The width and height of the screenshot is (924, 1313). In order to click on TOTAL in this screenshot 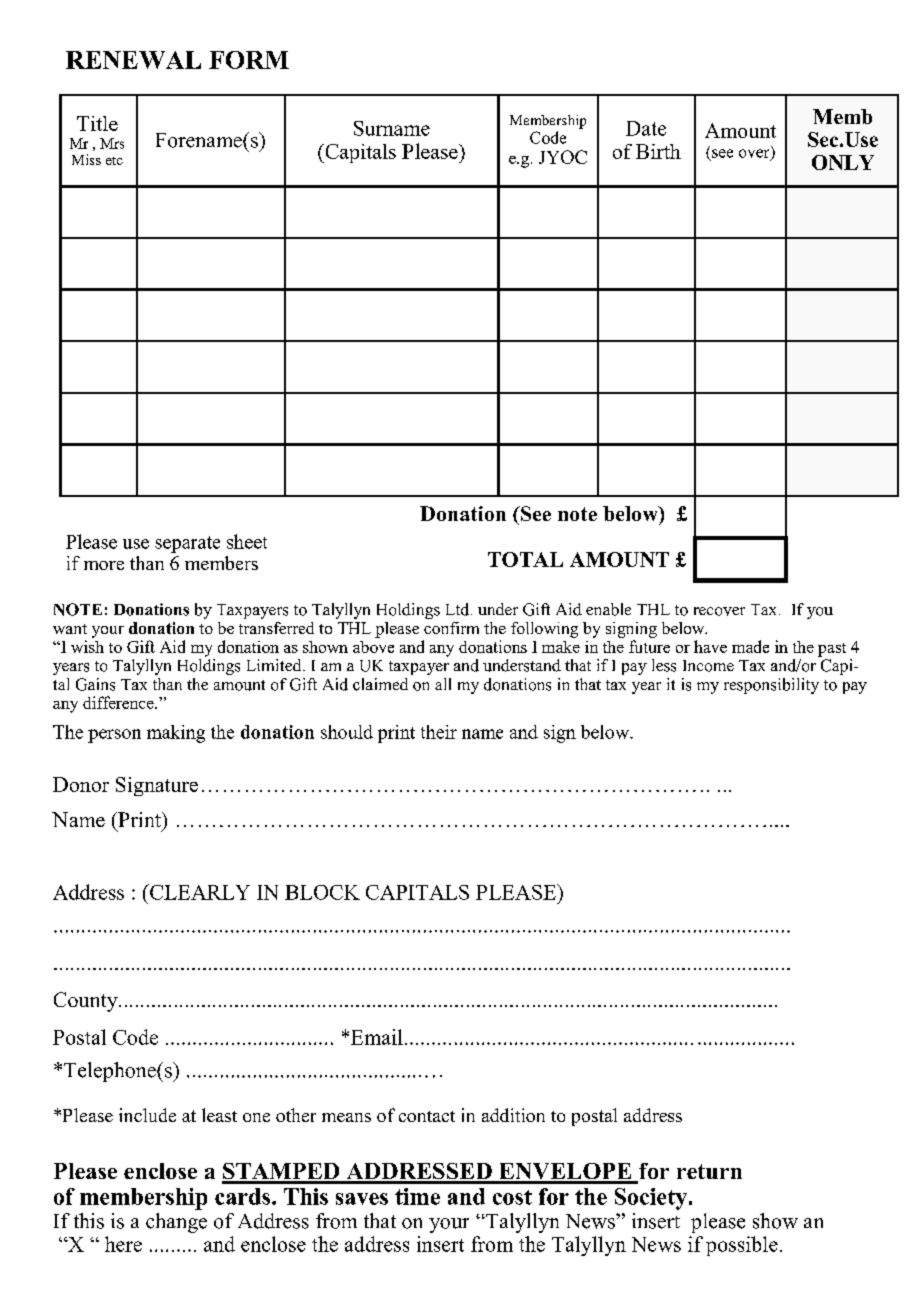, I will do `click(525, 559)`.
